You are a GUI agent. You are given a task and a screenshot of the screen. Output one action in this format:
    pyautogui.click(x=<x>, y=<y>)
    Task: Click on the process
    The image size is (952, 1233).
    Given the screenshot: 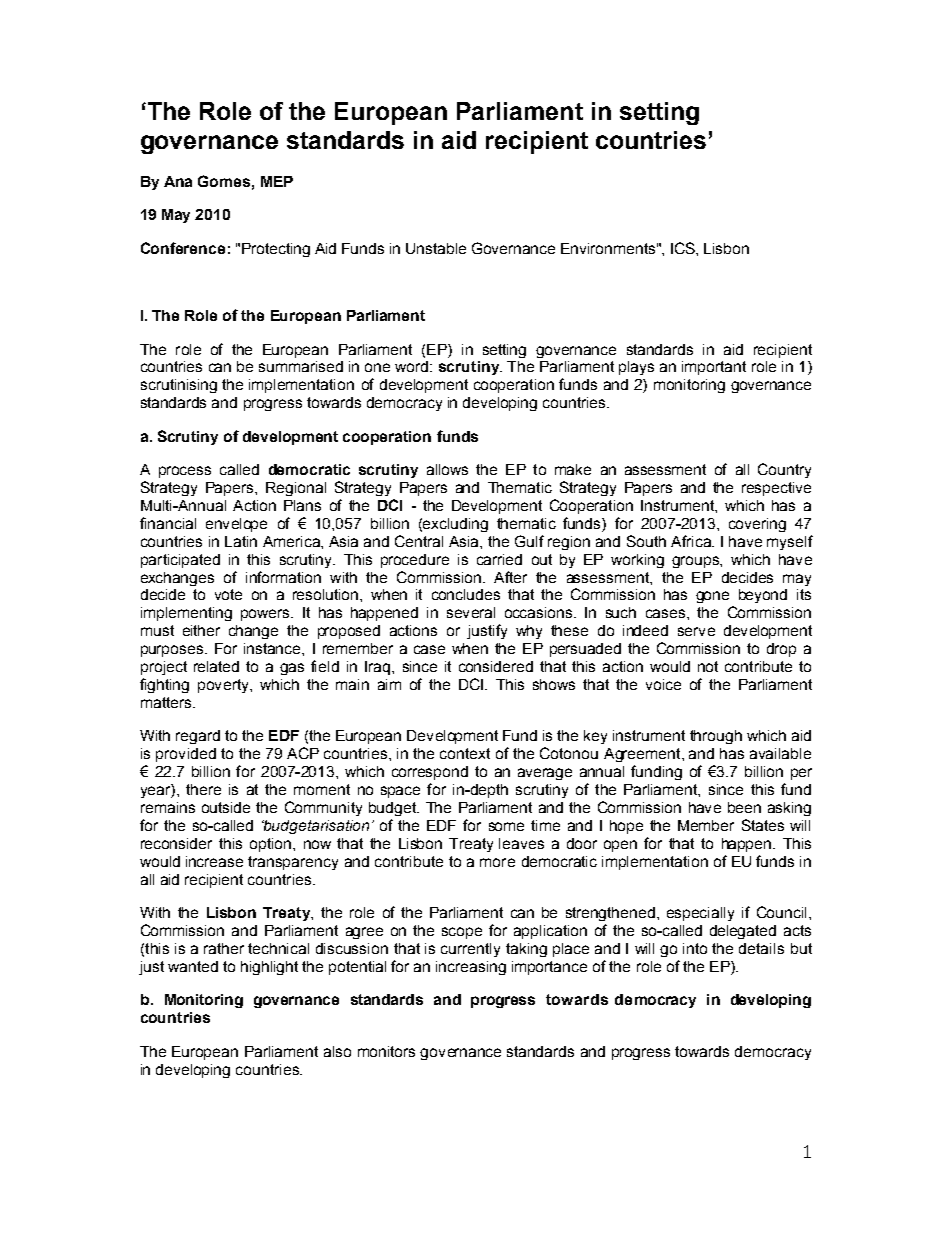 What is the action you would take?
    pyautogui.click(x=185, y=472)
